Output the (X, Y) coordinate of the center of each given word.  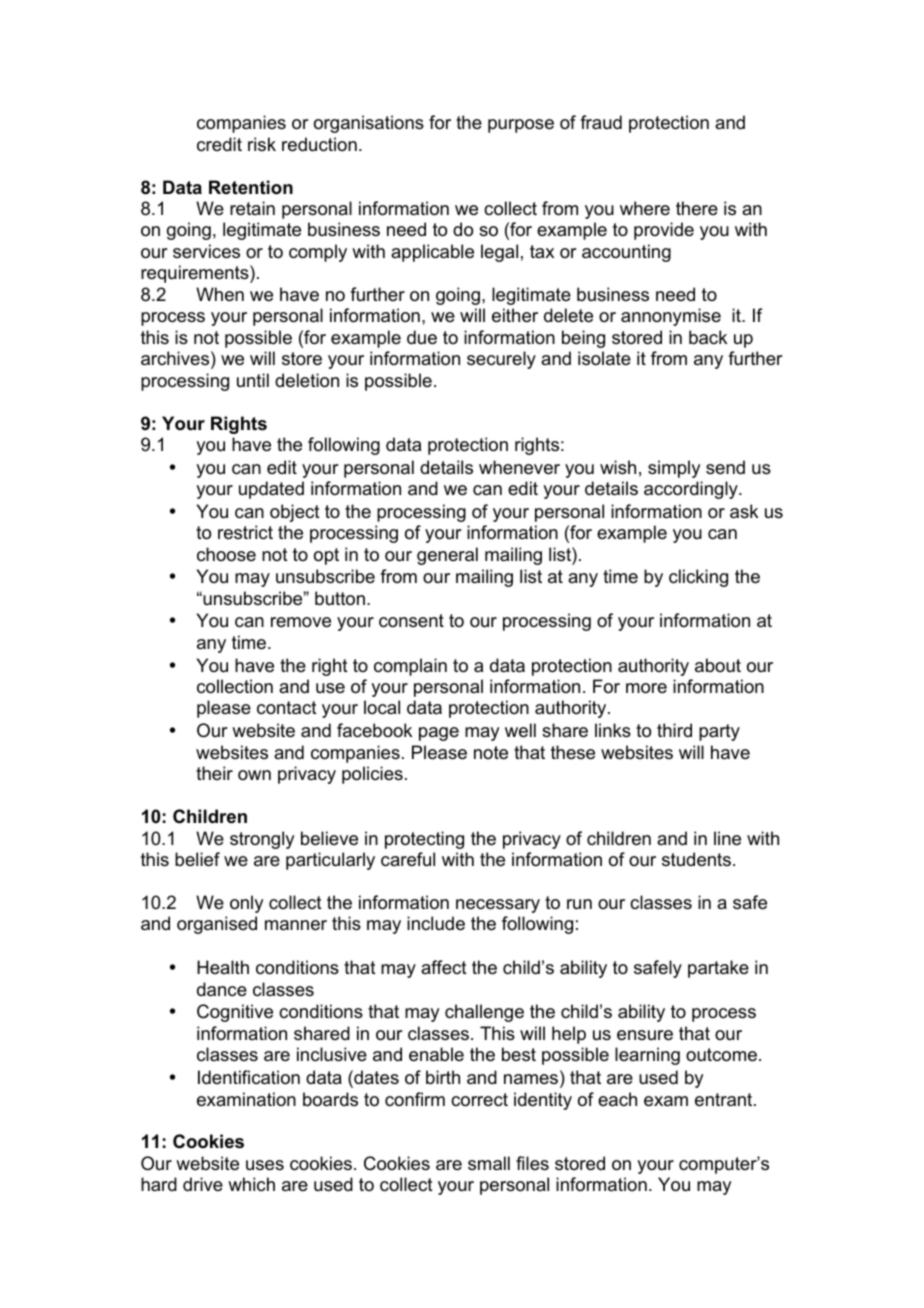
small (489, 1163)
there (697, 208)
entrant (725, 1100)
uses (265, 1165)
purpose (521, 126)
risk (262, 144)
